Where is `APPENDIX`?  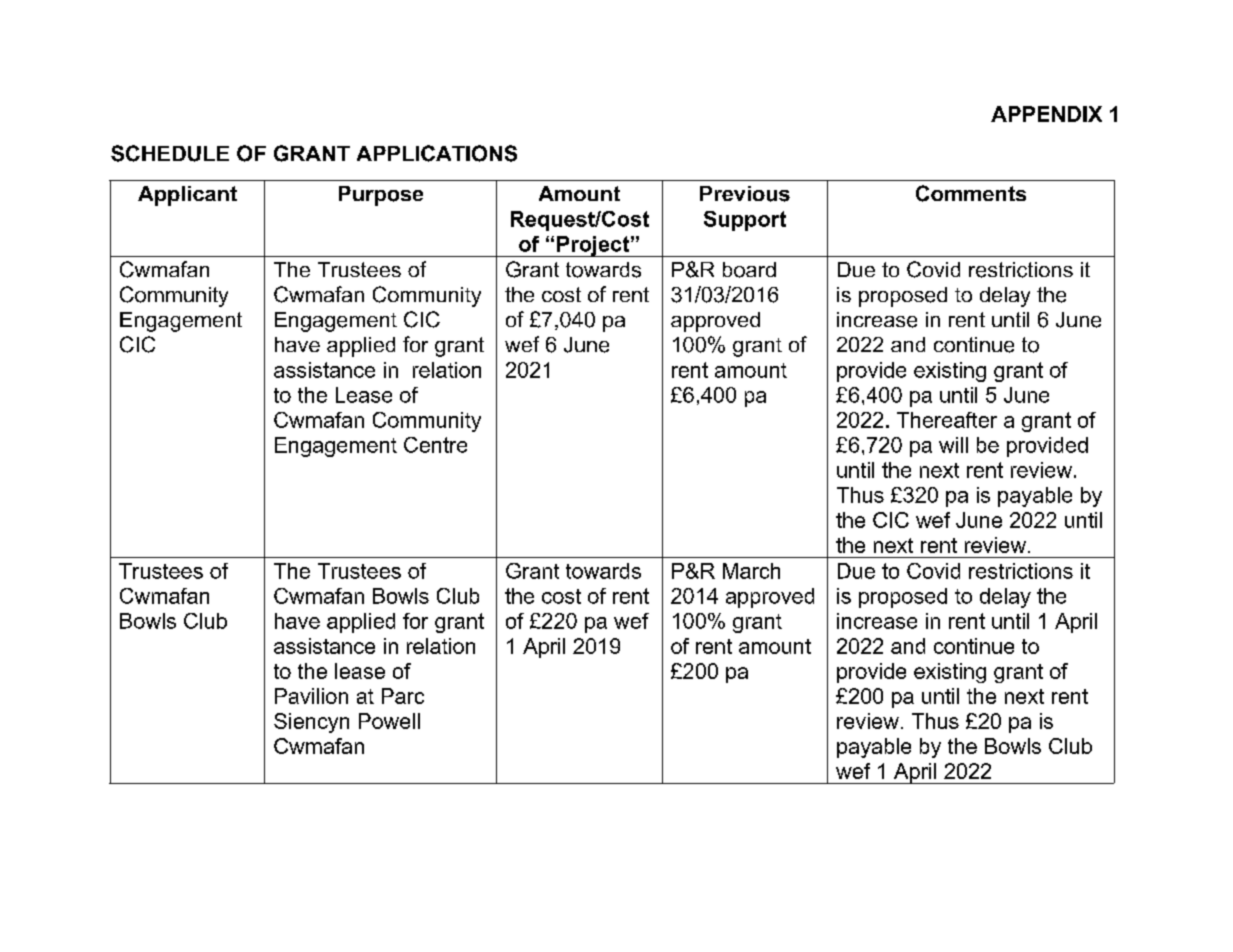 APPENDIX is located at coordinates (1046, 114).
